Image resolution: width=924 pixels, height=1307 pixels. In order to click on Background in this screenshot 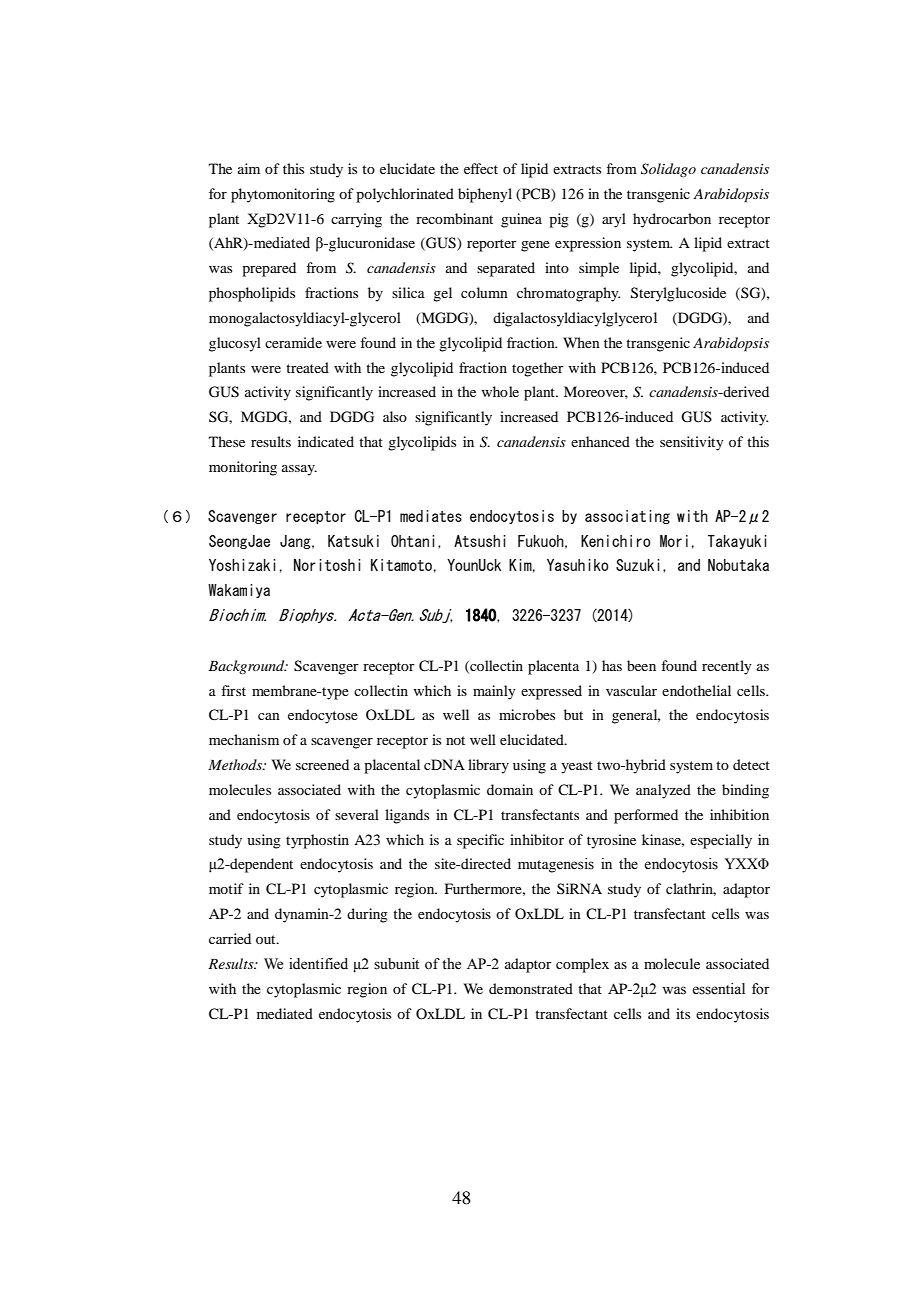, I will do `click(247, 667)`.
